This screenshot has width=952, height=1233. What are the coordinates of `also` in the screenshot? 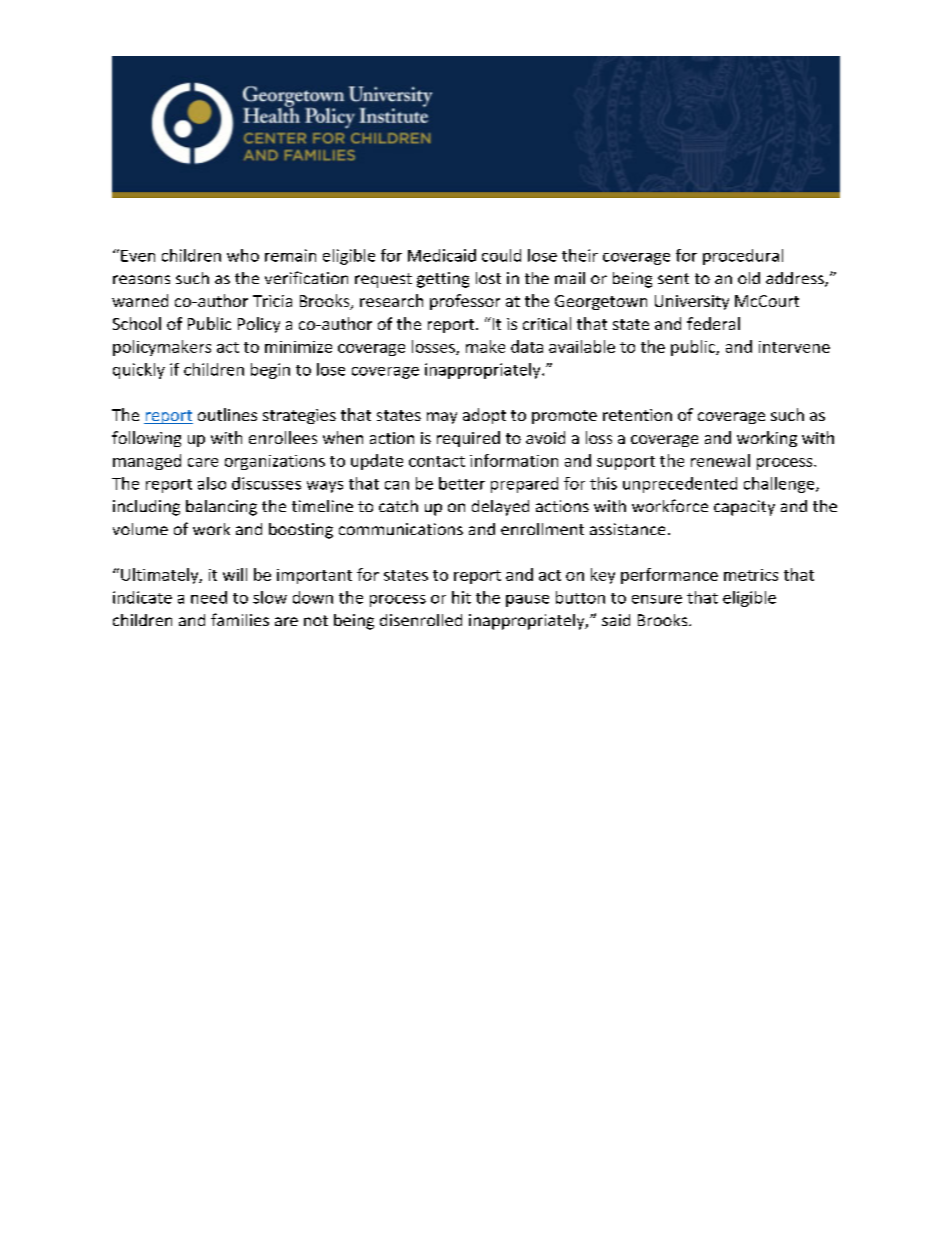 It's located at (212, 483).
